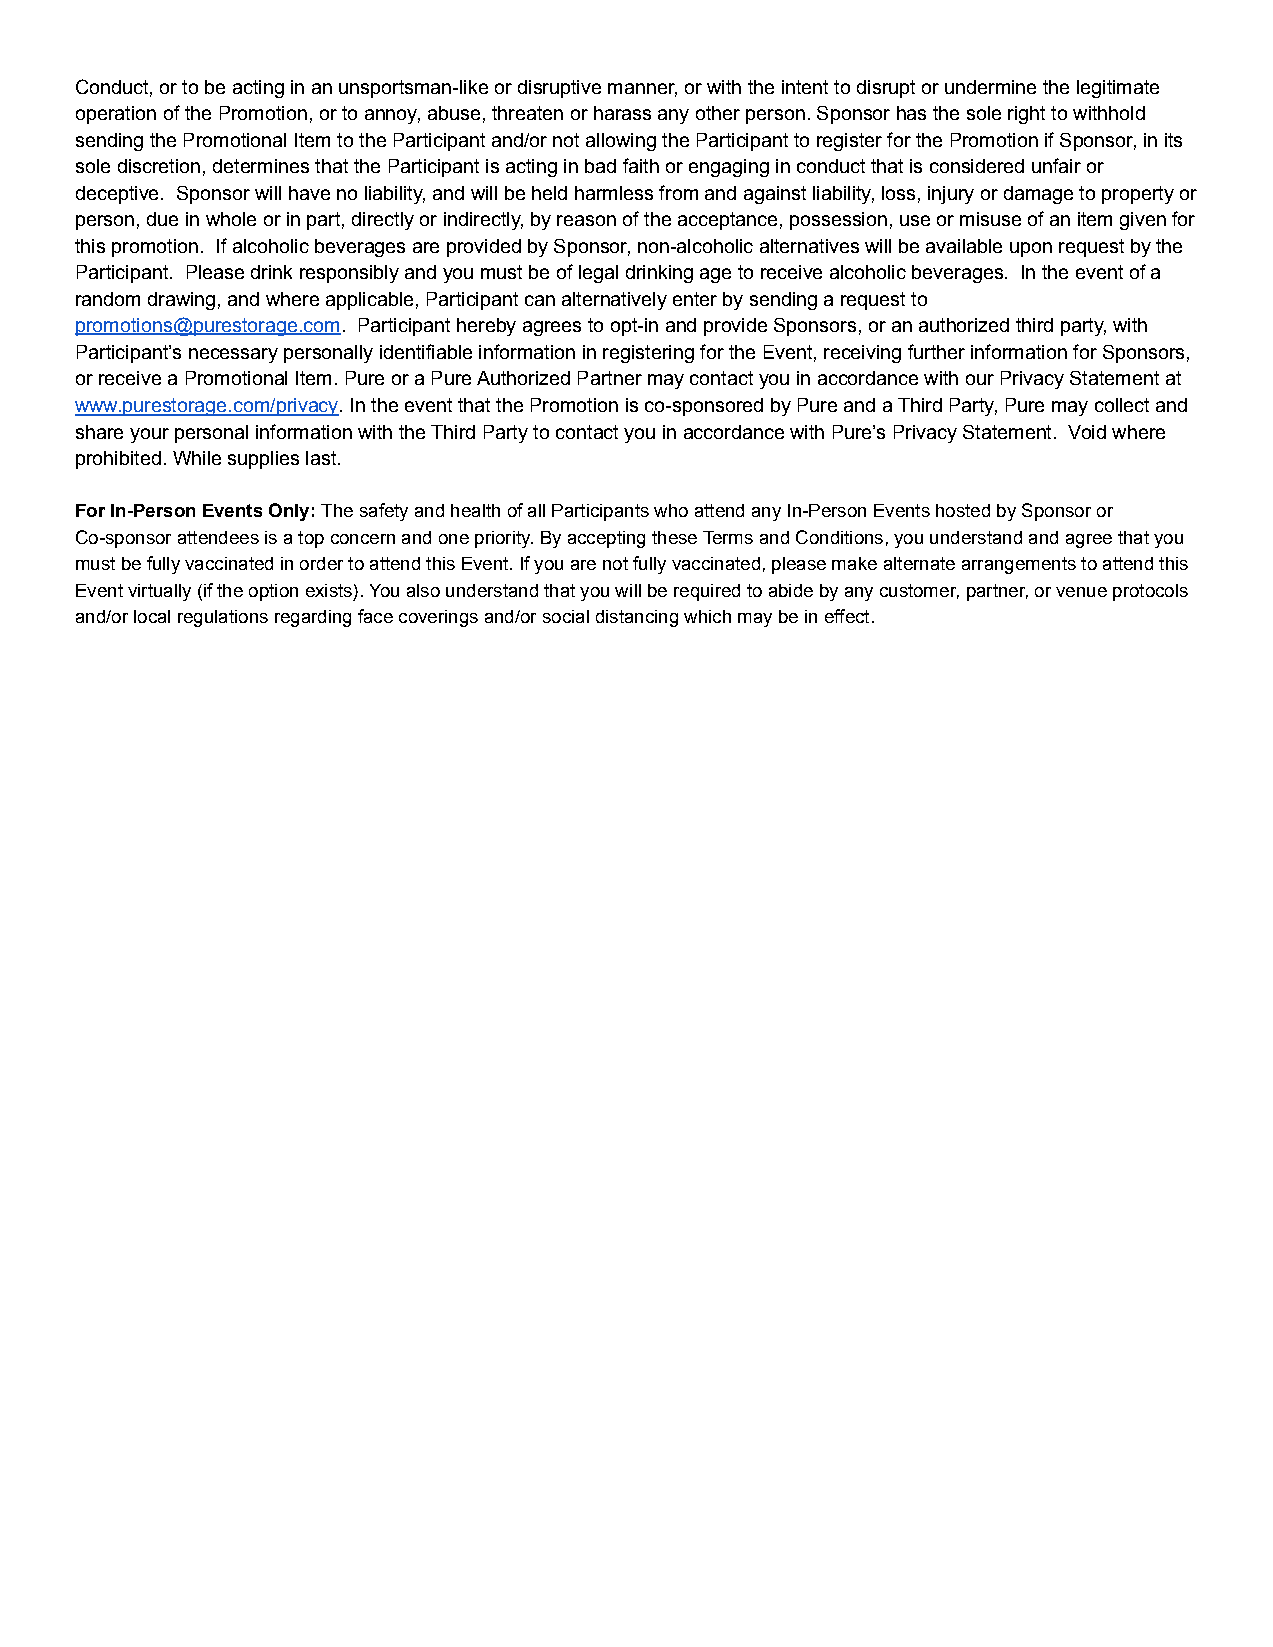 The image size is (1273, 1647). Describe the element at coordinates (273, 592) in the screenshot. I see `option` at that location.
